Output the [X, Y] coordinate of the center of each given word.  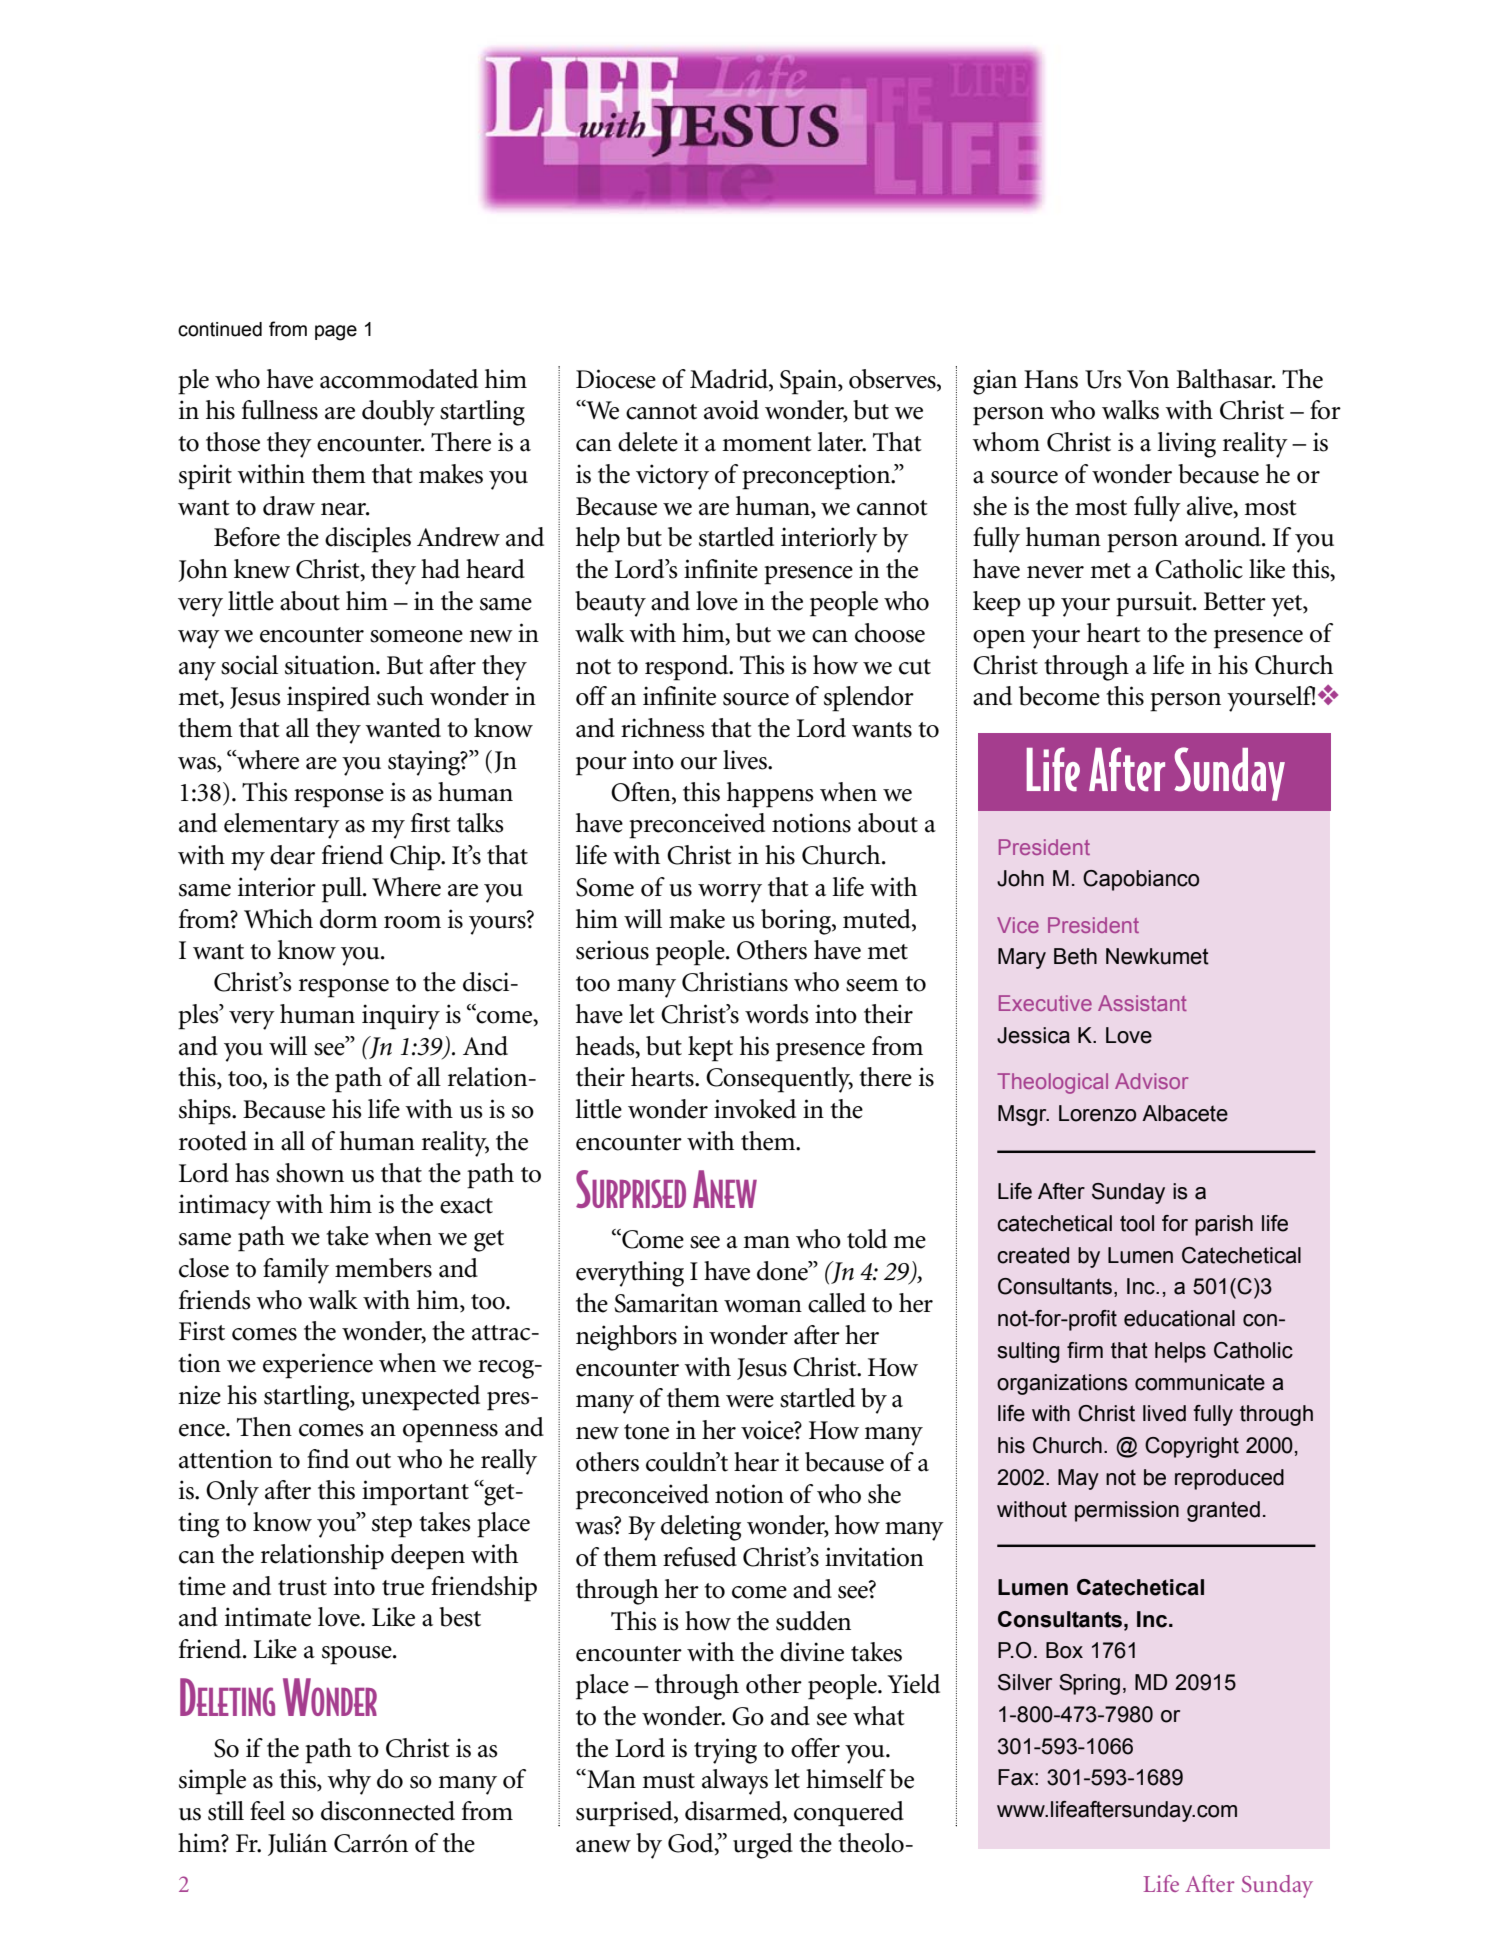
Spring [1089, 1684]
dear [292, 855]
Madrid [730, 380]
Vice [1018, 925]
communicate [1200, 1382]
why [349, 1782]
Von [1148, 379]
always [735, 1782]
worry [730, 893]
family [296, 1271]
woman [763, 1306]
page [336, 333]
